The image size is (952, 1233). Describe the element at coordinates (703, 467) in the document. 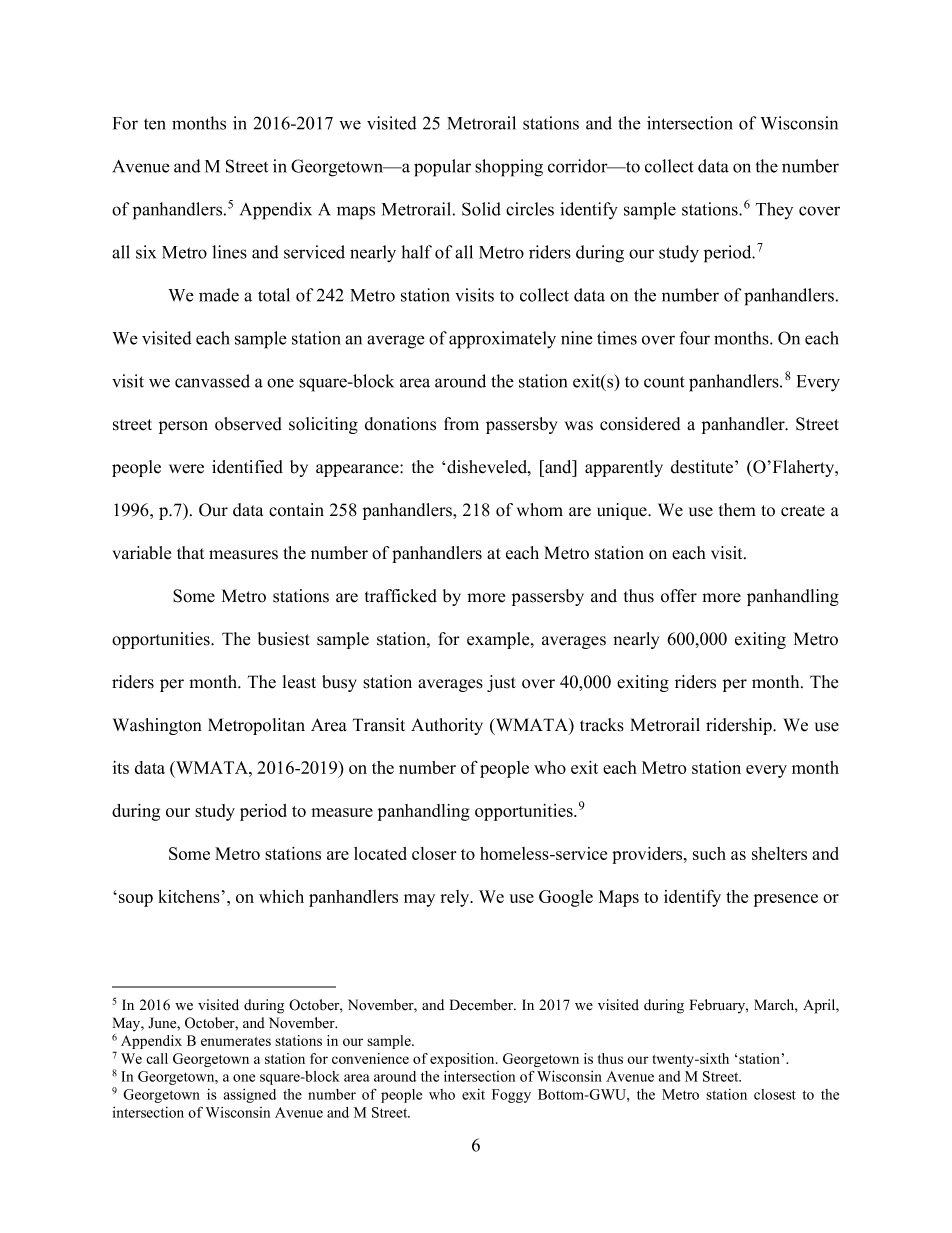

I see `destitute` at that location.
